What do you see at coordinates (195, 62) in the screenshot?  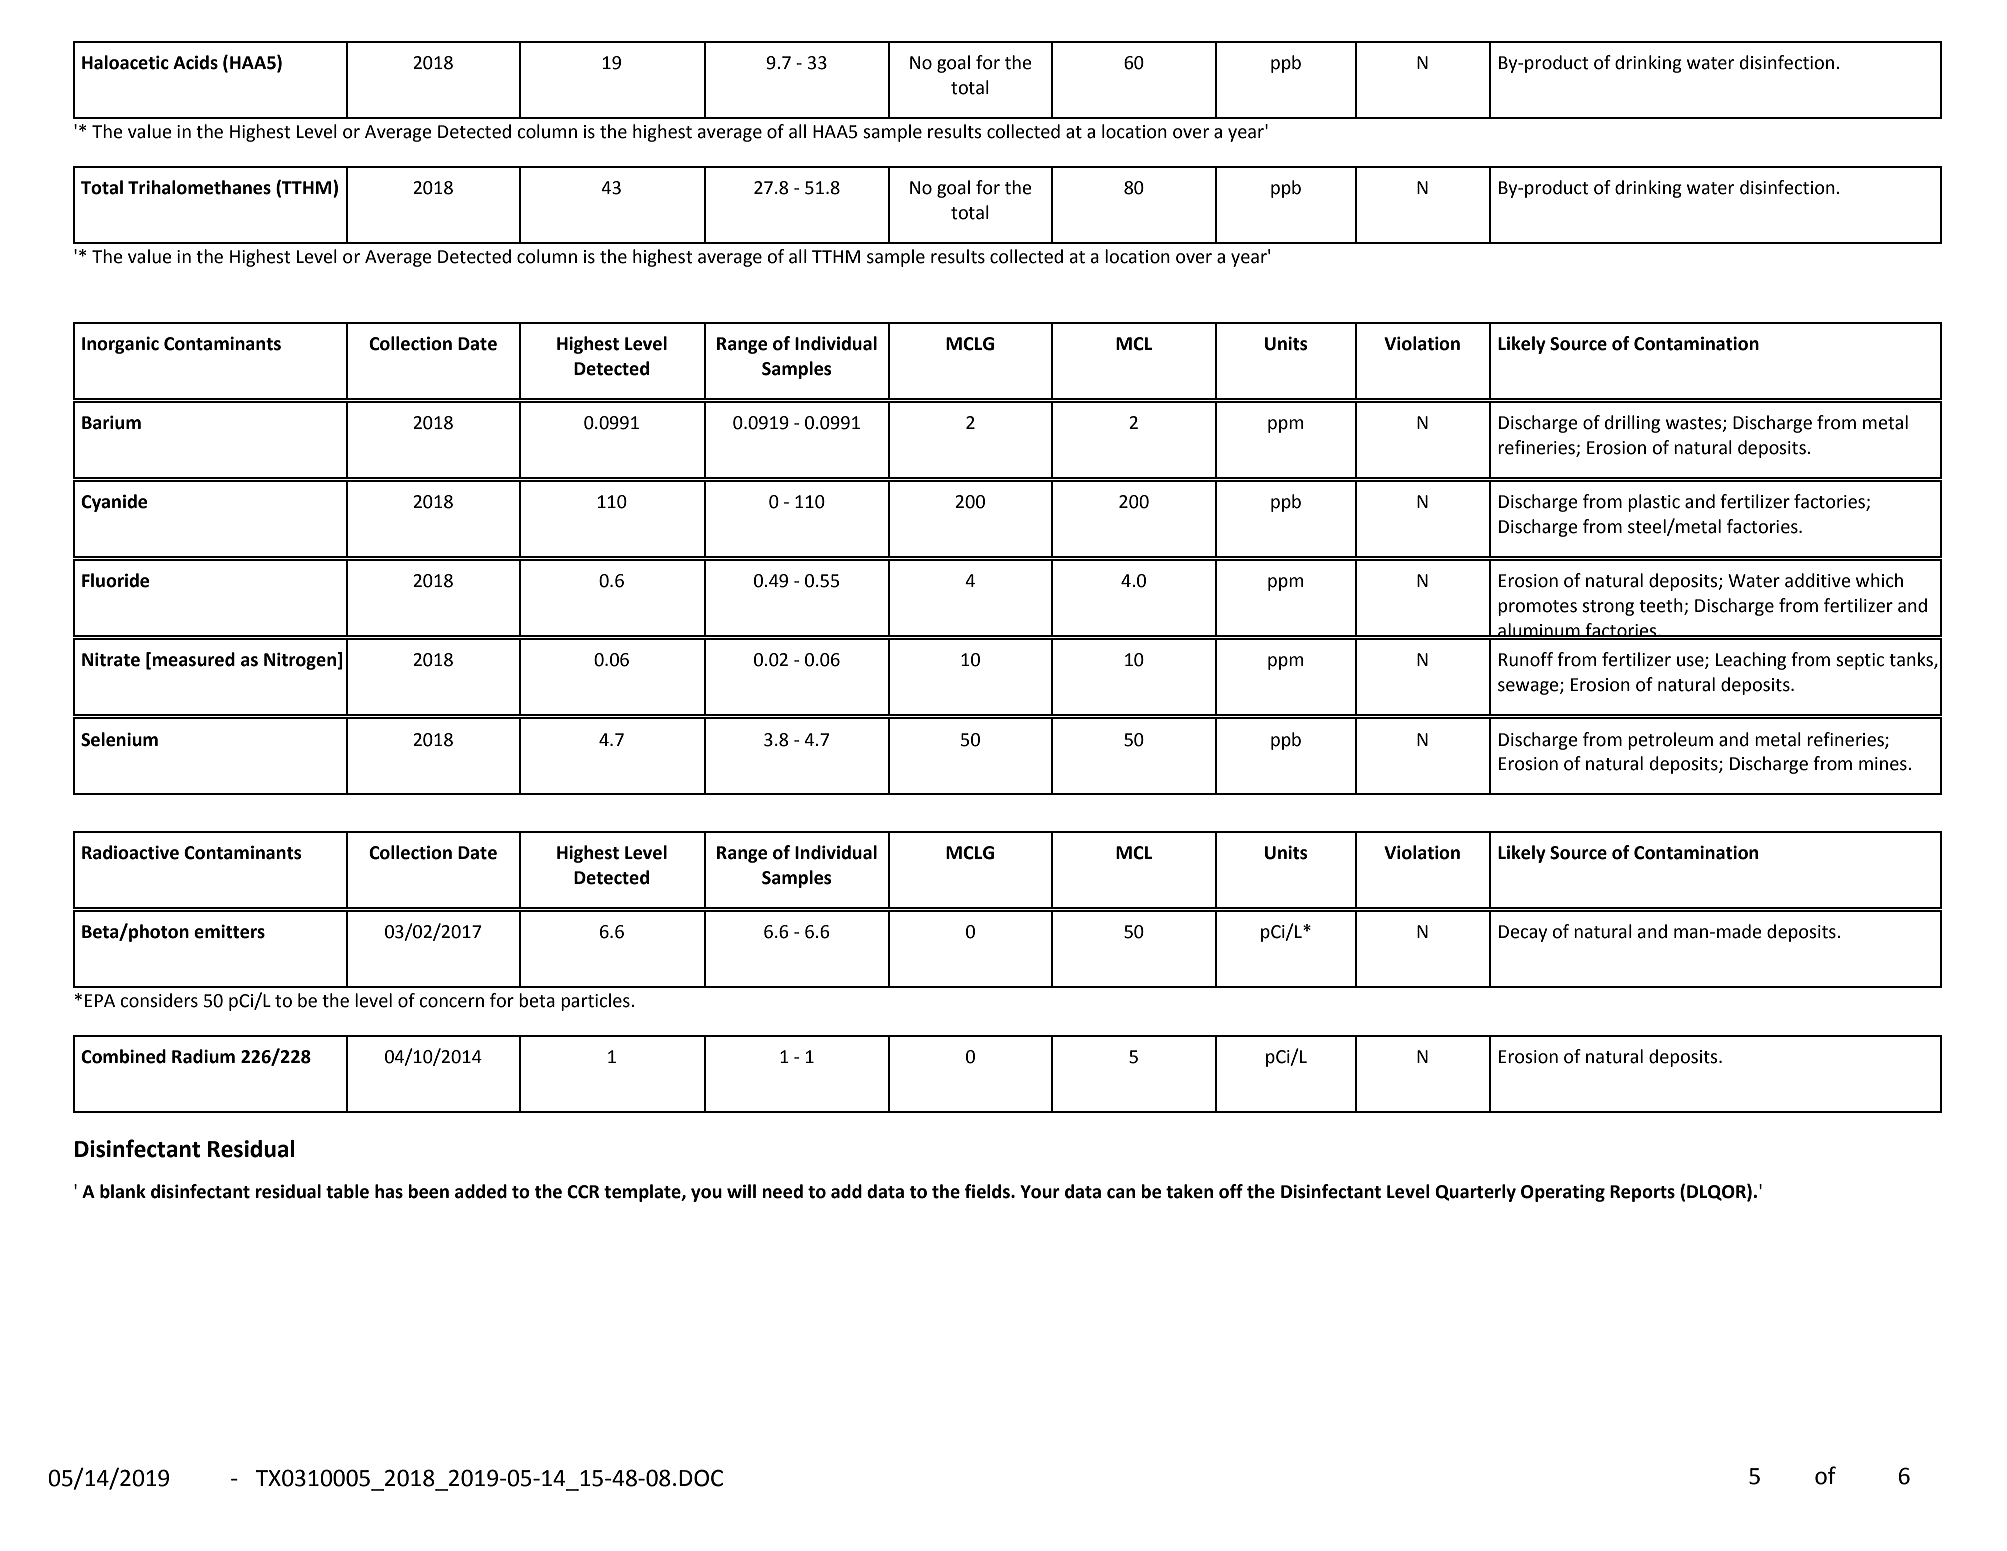 I see `Acids` at bounding box center [195, 62].
